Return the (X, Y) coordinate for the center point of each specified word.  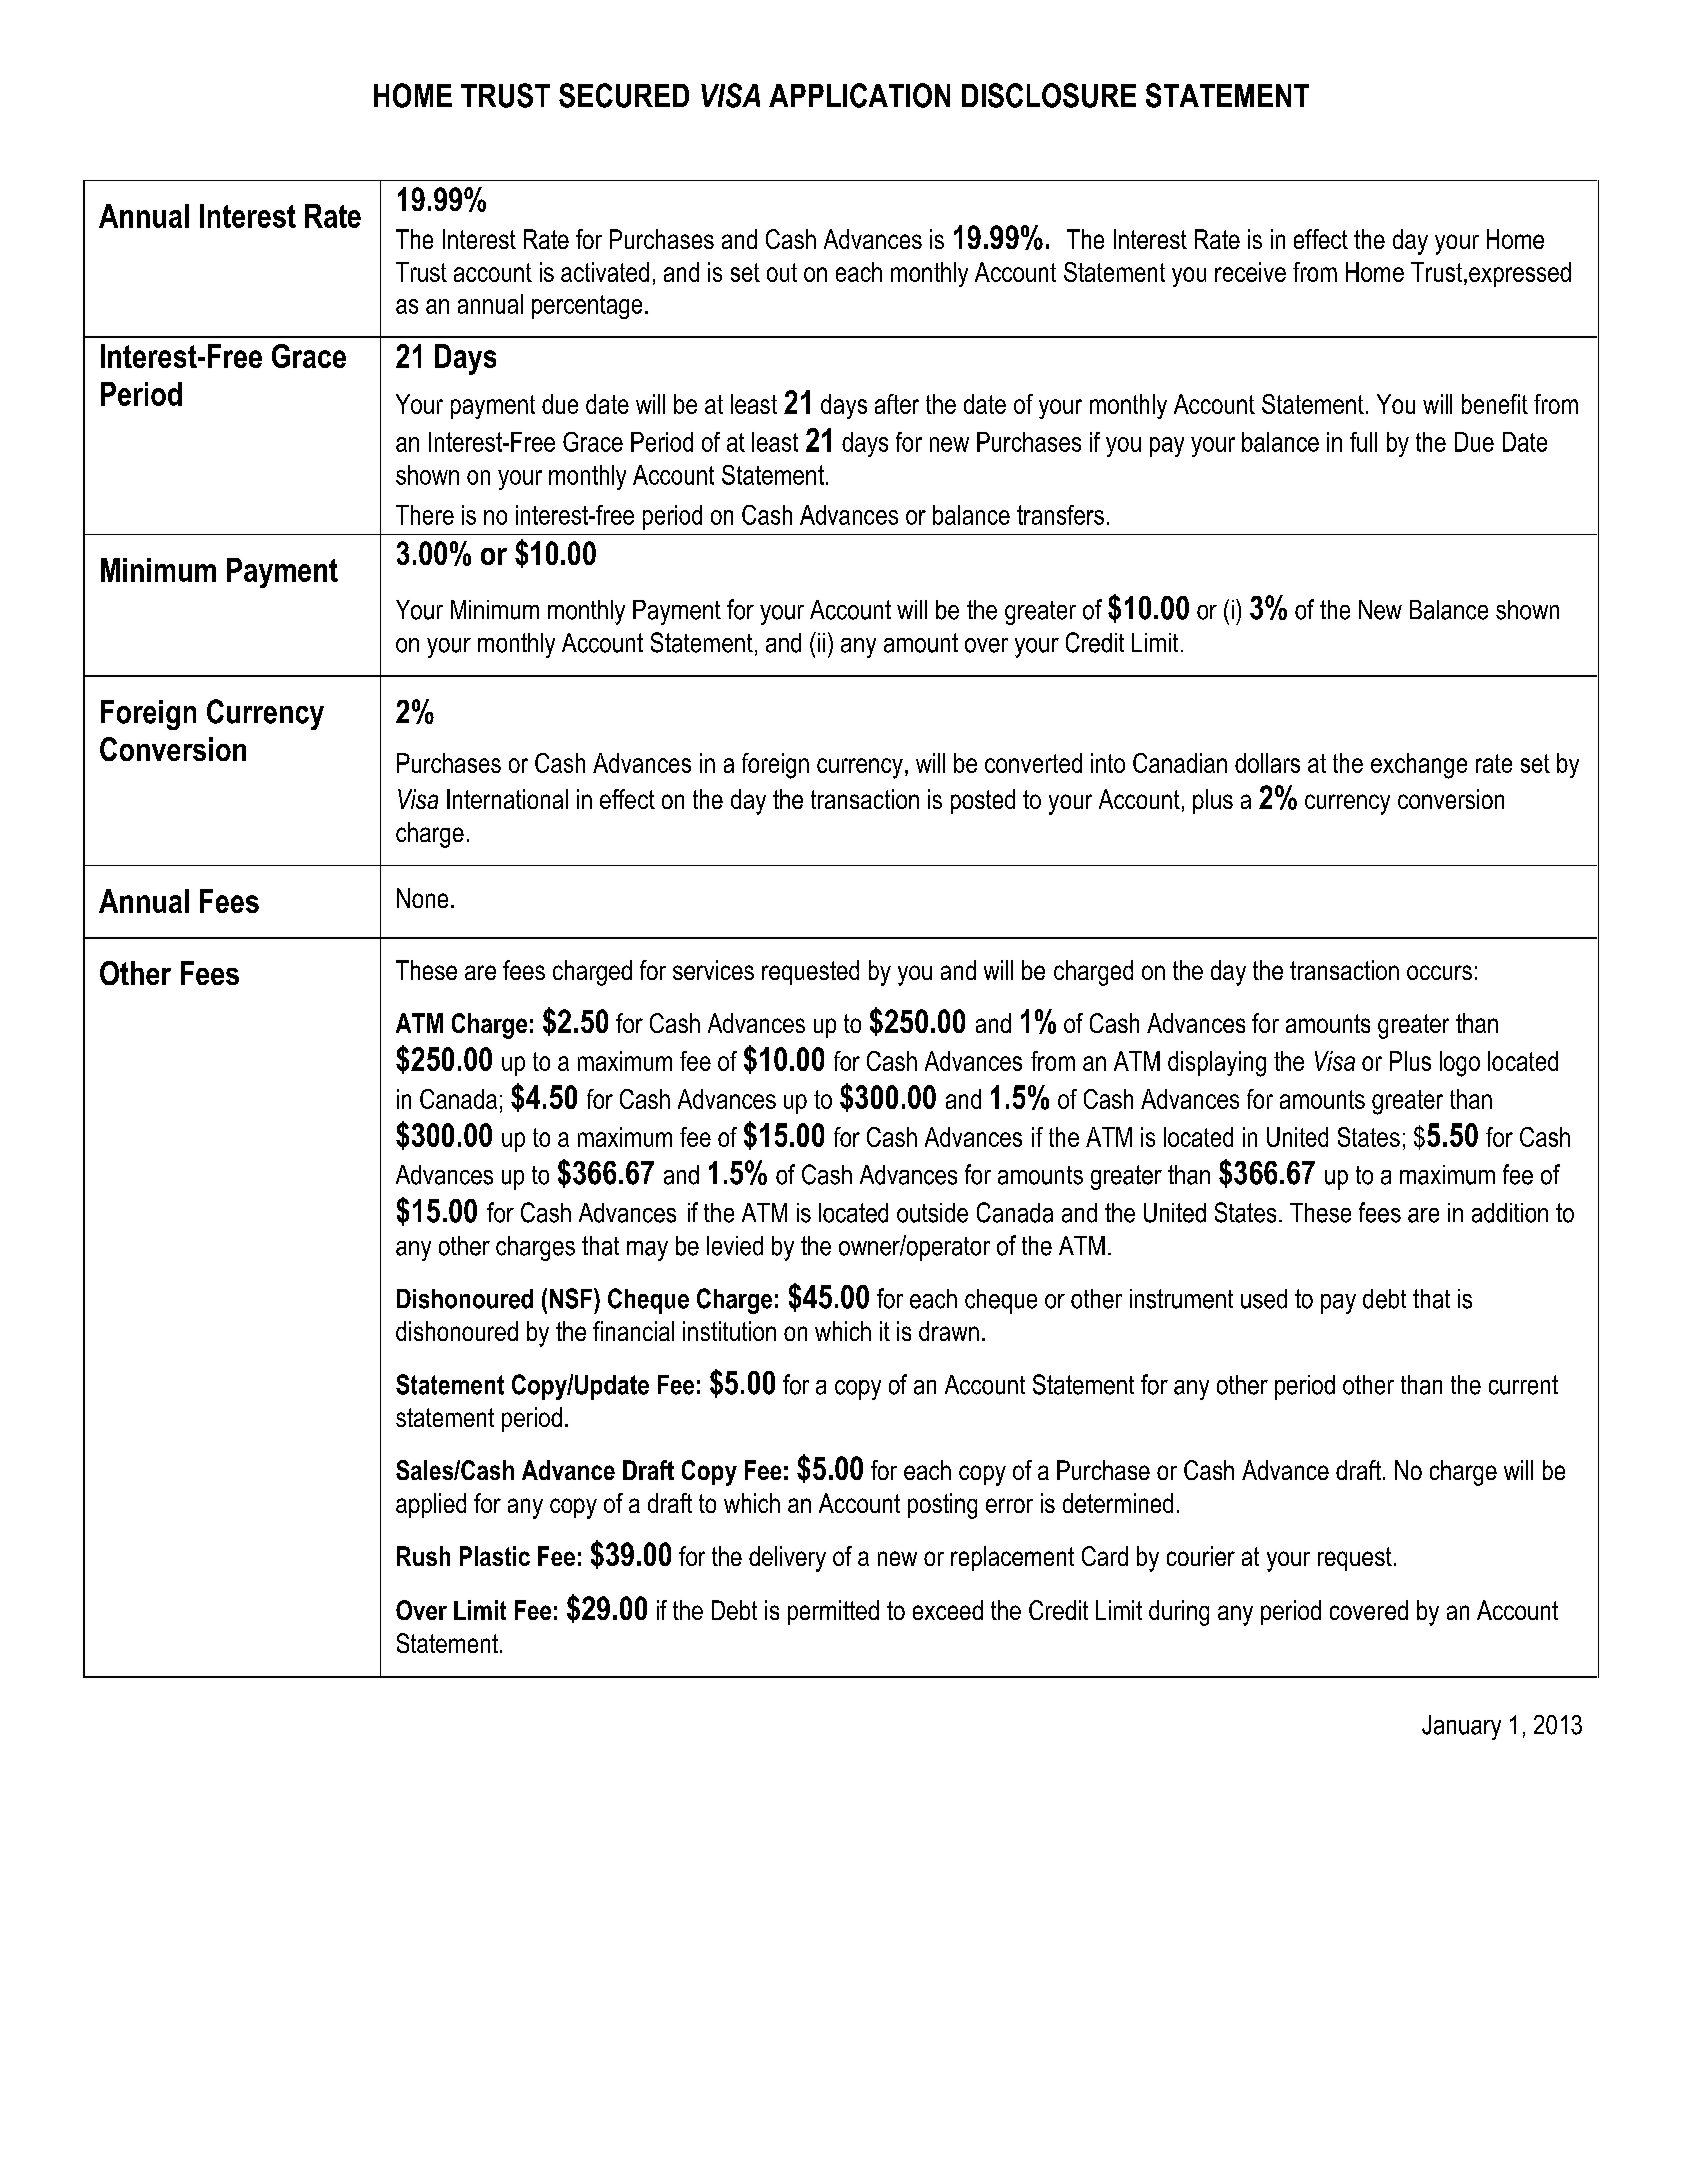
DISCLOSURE (1049, 95)
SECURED (624, 95)
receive (1250, 272)
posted (983, 801)
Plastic (495, 1556)
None (422, 898)
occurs (1439, 972)
